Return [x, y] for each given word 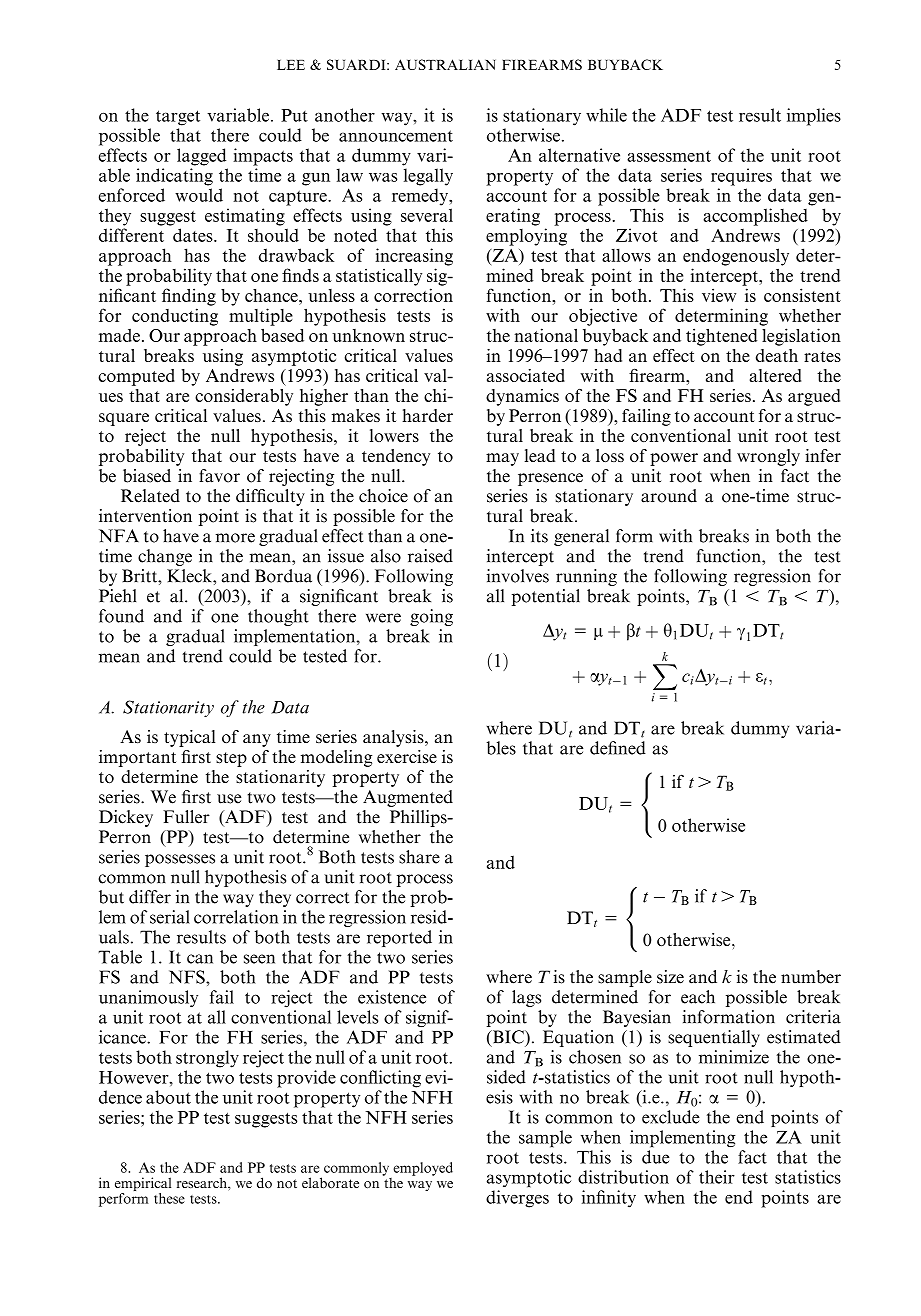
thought [278, 617]
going [431, 617]
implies [814, 117]
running [586, 577]
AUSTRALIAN [445, 64]
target [178, 118]
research [203, 1182]
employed [423, 1169]
